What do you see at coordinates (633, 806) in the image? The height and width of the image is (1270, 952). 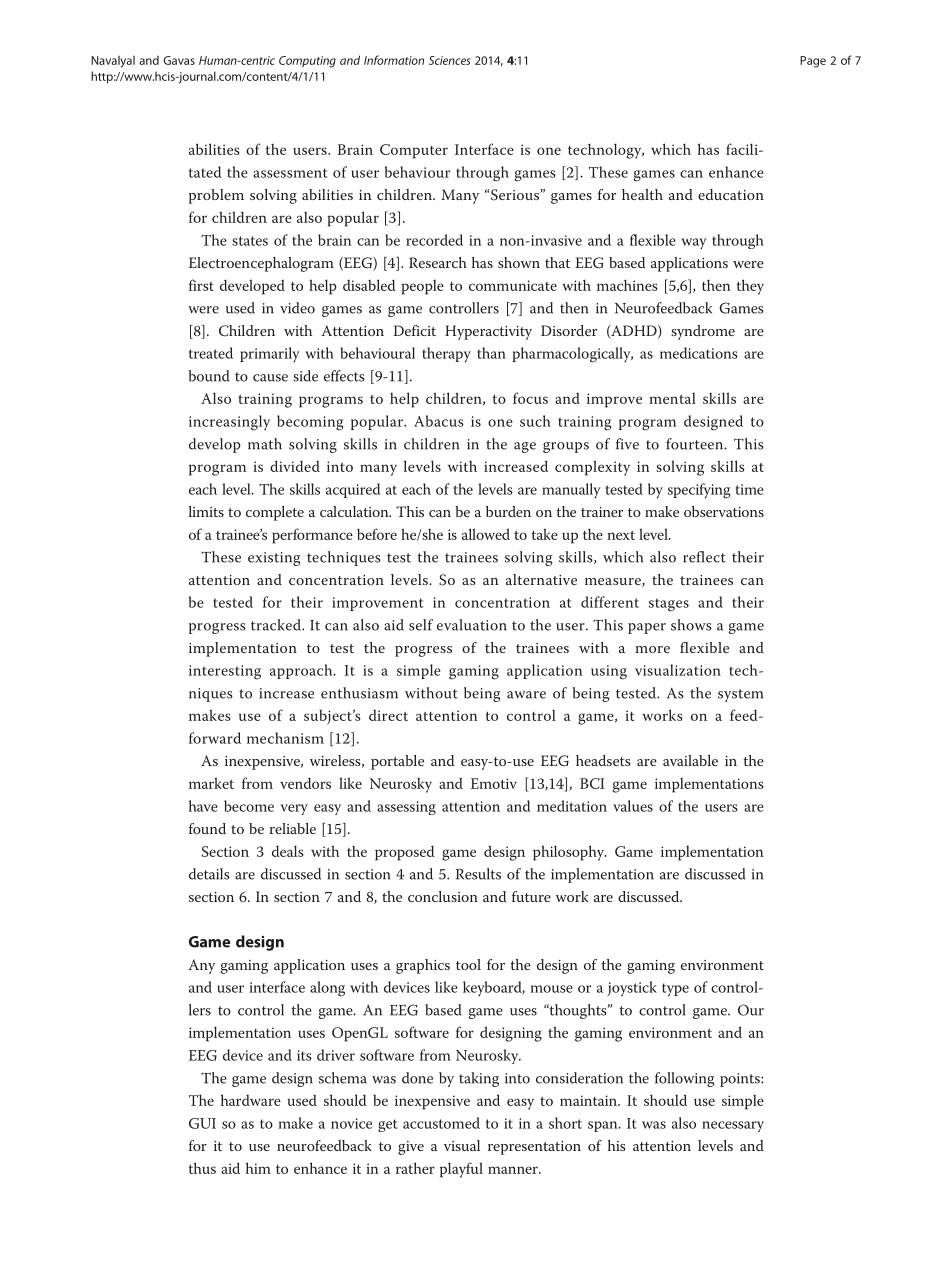 I see `values` at bounding box center [633, 806].
